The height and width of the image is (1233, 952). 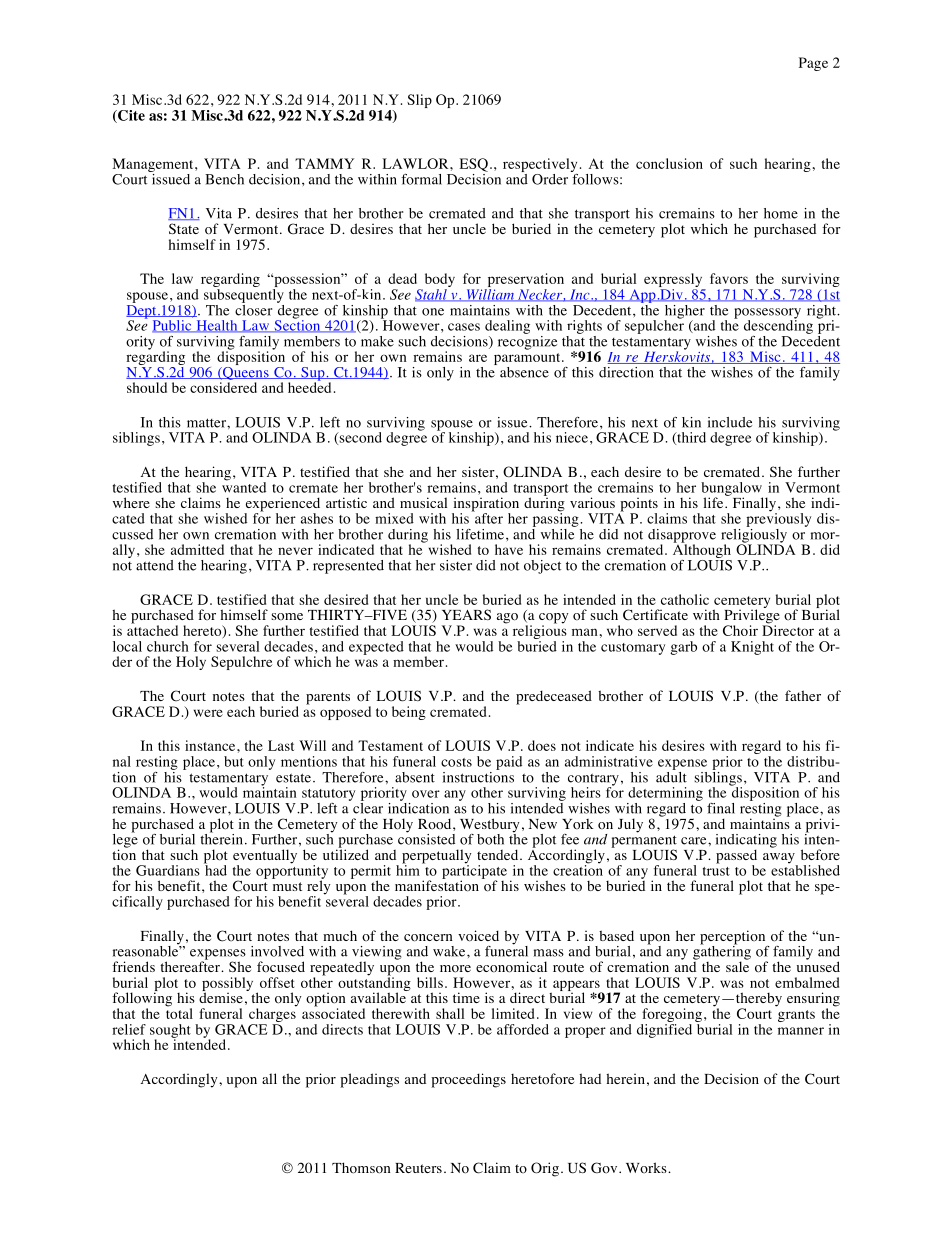 What do you see at coordinates (813, 64) in the image?
I see `Page` at bounding box center [813, 64].
